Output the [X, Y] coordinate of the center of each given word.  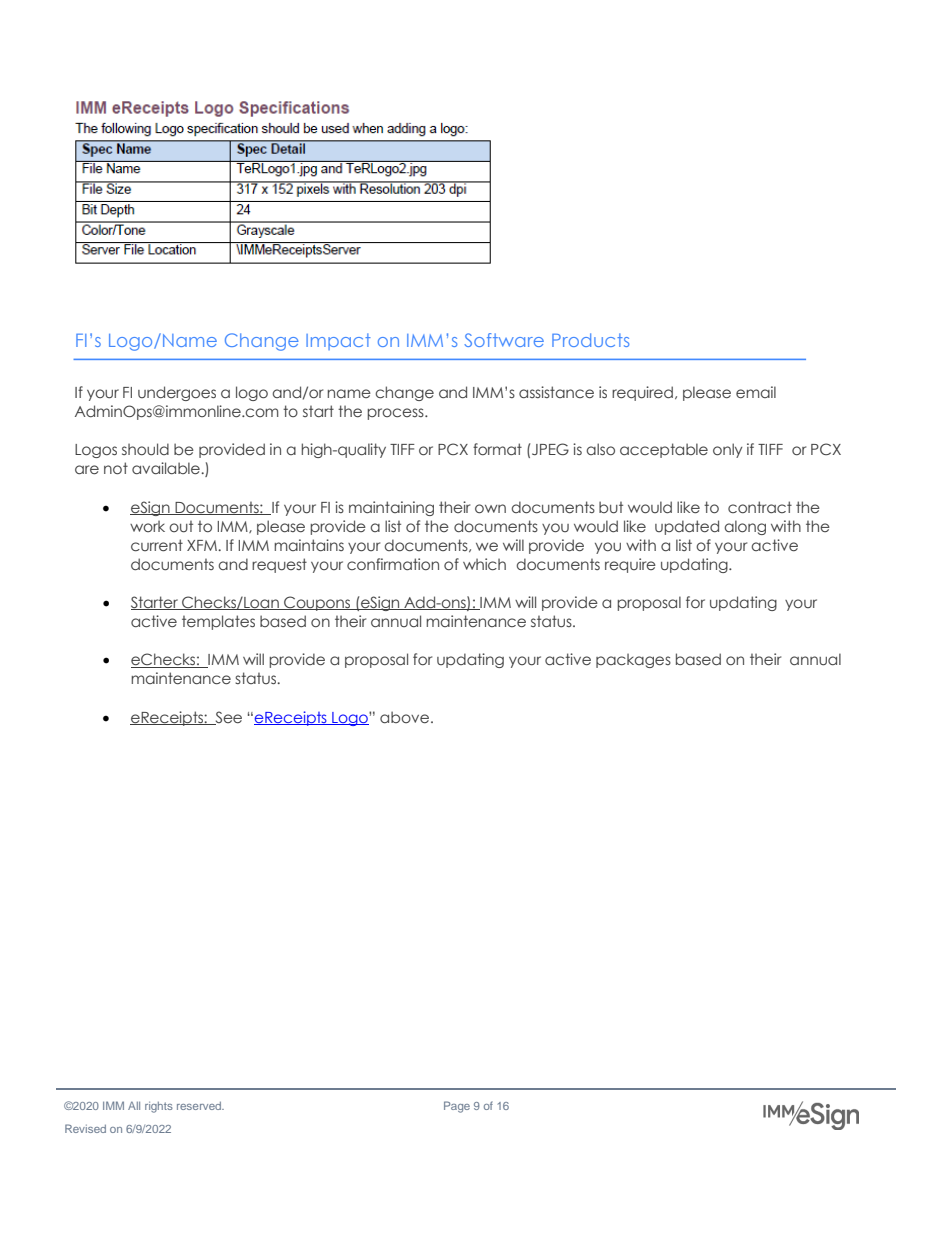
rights [159, 1107]
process [396, 414]
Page [457, 1107]
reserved [200, 1106]
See [227, 718]
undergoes [177, 393]
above [404, 717]
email [756, 392]
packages [633, 660]
